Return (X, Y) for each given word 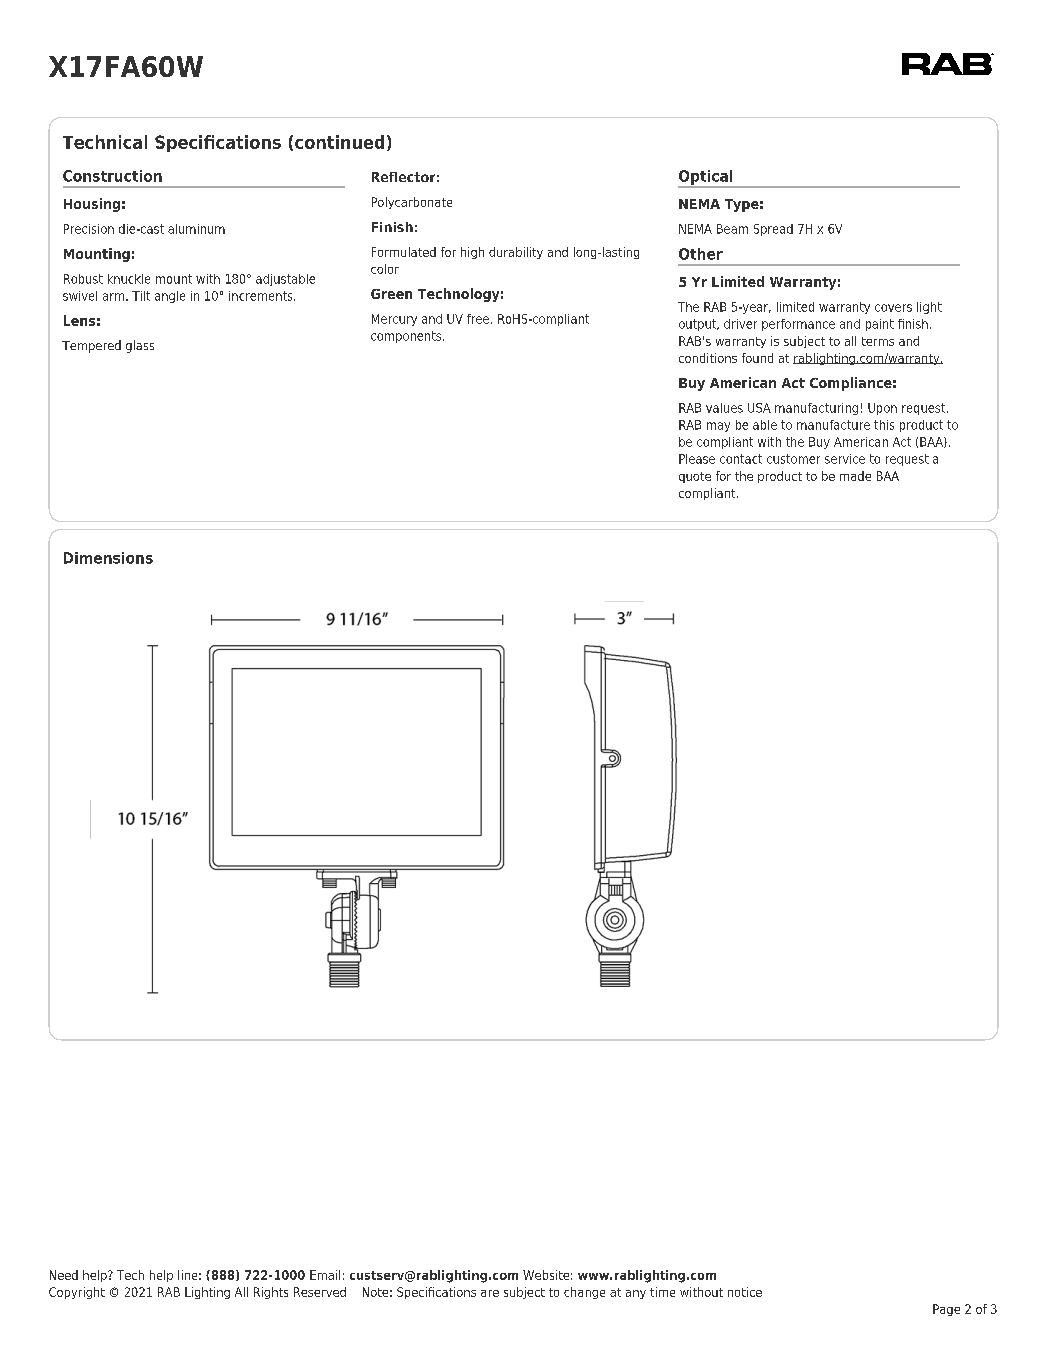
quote (695, 477)
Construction (112, 176)
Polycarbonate (412, 203)
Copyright (77, 1293)
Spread (773, 230)
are (490, 1293)
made (855, 476)
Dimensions (108, 558)
